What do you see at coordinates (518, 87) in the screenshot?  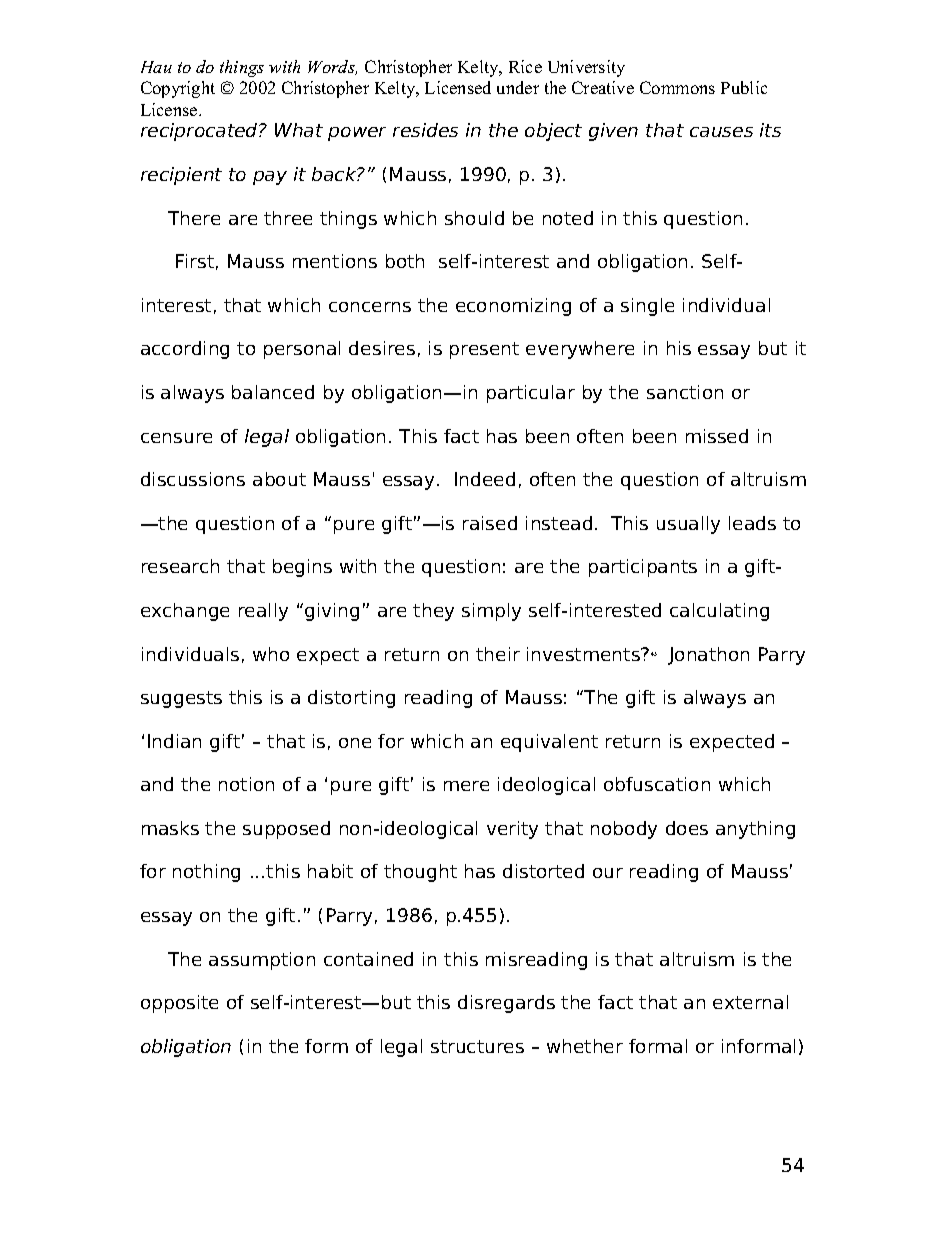 I see `under` at bounding box center [518, 87].
